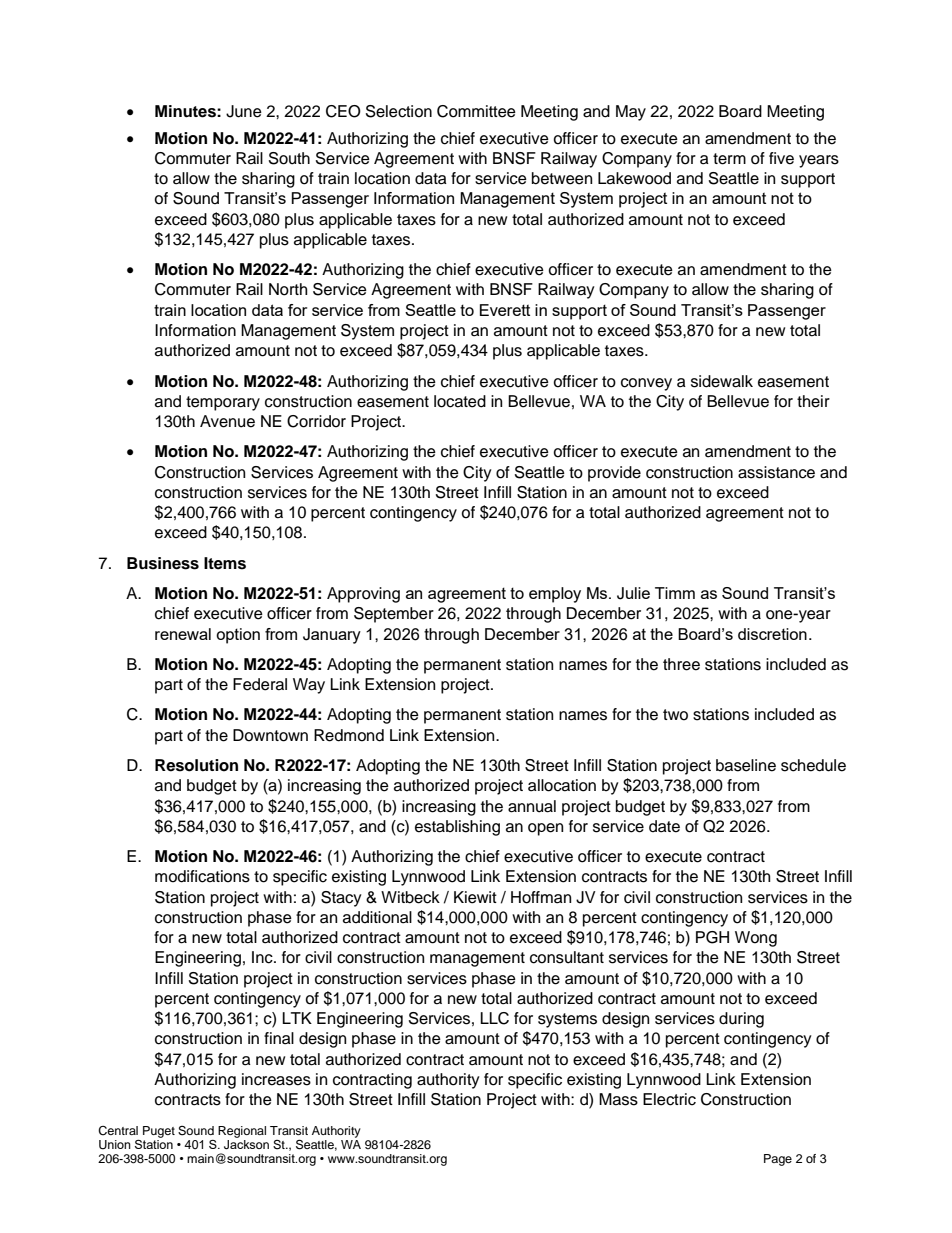 This document has width=952, height=1233. What do you see at coordinates (476, 111) in the document?
I see `Committee` at bounding box center [476, 111].
